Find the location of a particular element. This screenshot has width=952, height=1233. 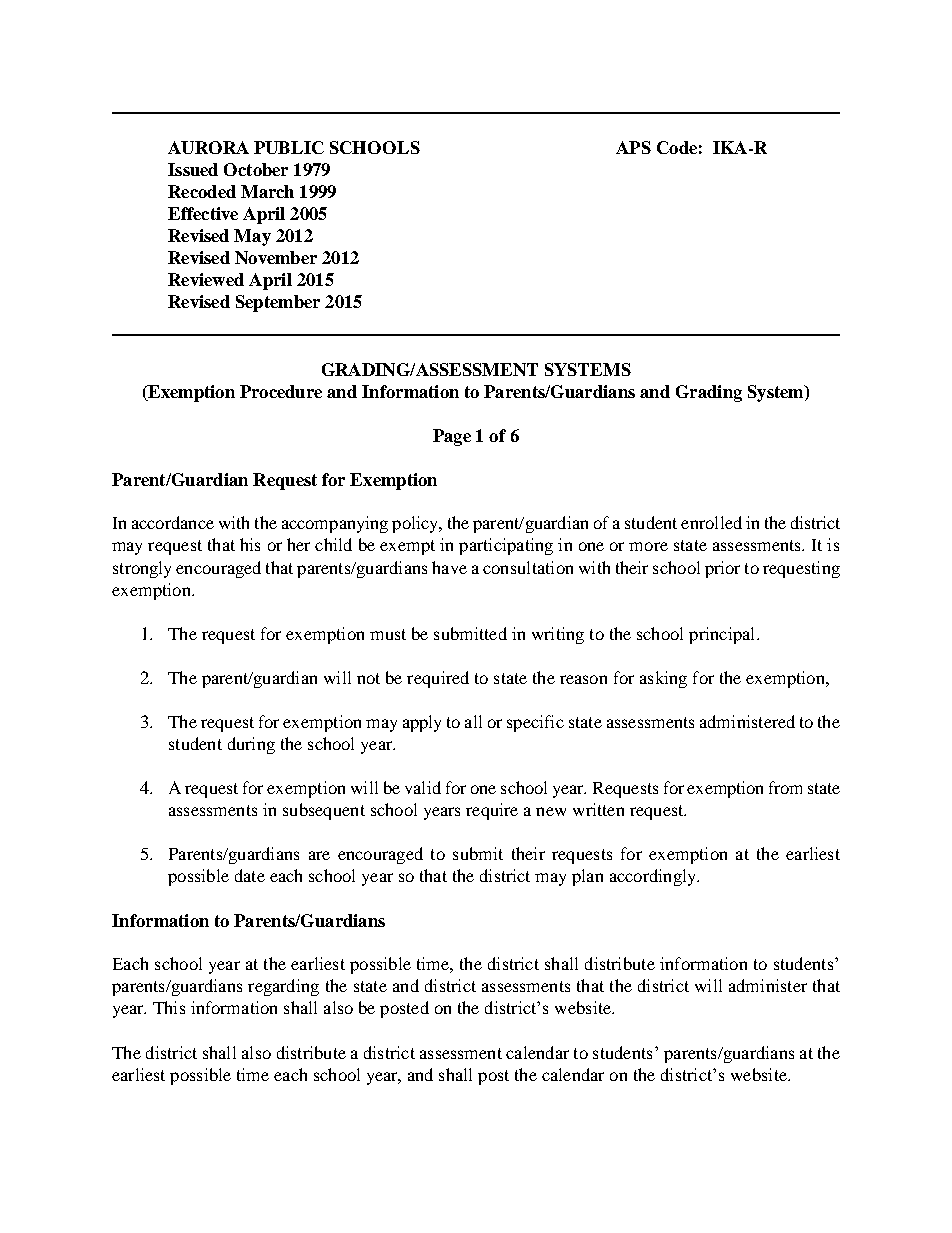

asking is located at coordinates (663, 679).
